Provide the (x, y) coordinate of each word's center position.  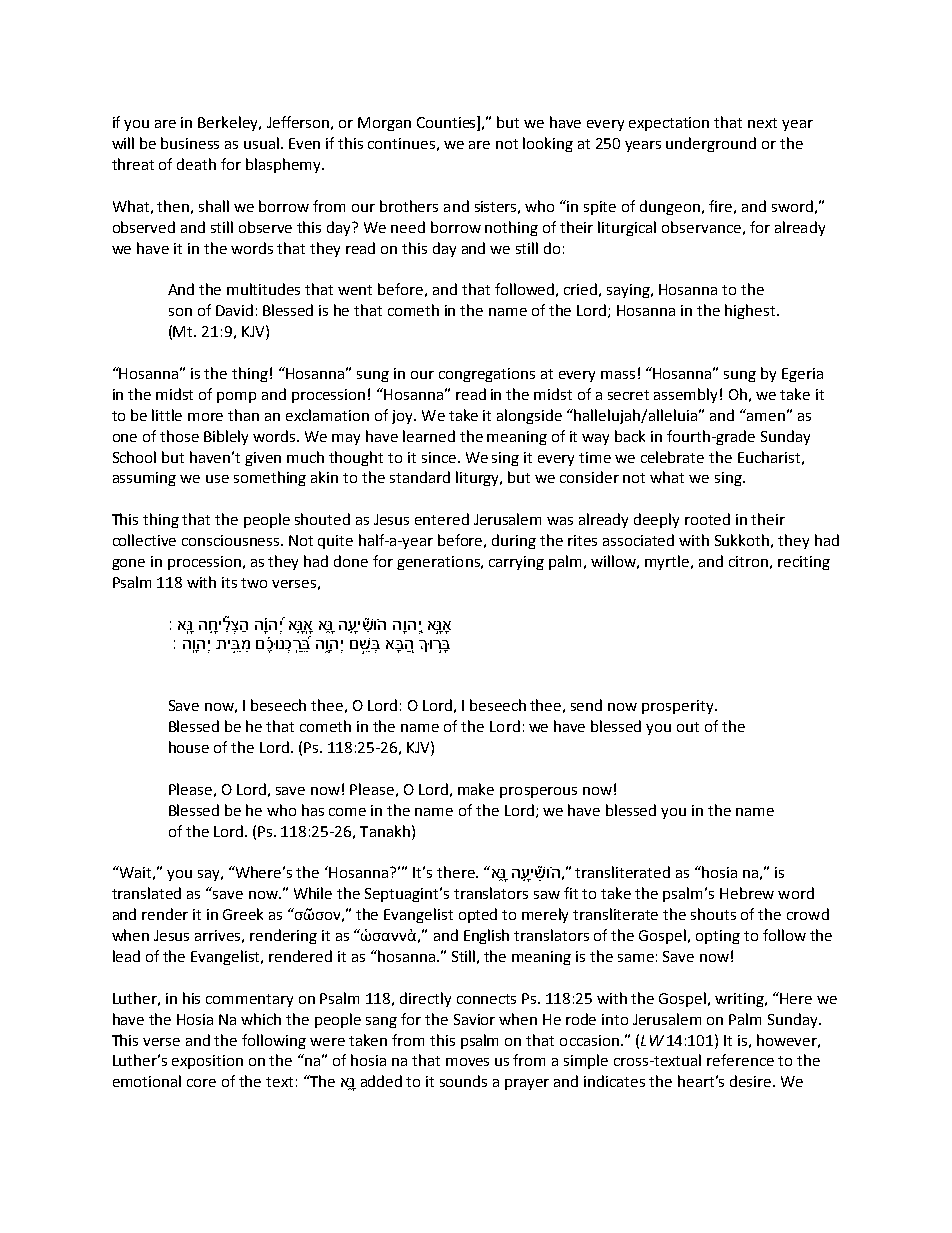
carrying (516, 563)
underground (711, 144)
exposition (207, 1062)
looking (548, 144)
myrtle (668, 562)
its (229, 582)
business (190, 143)
